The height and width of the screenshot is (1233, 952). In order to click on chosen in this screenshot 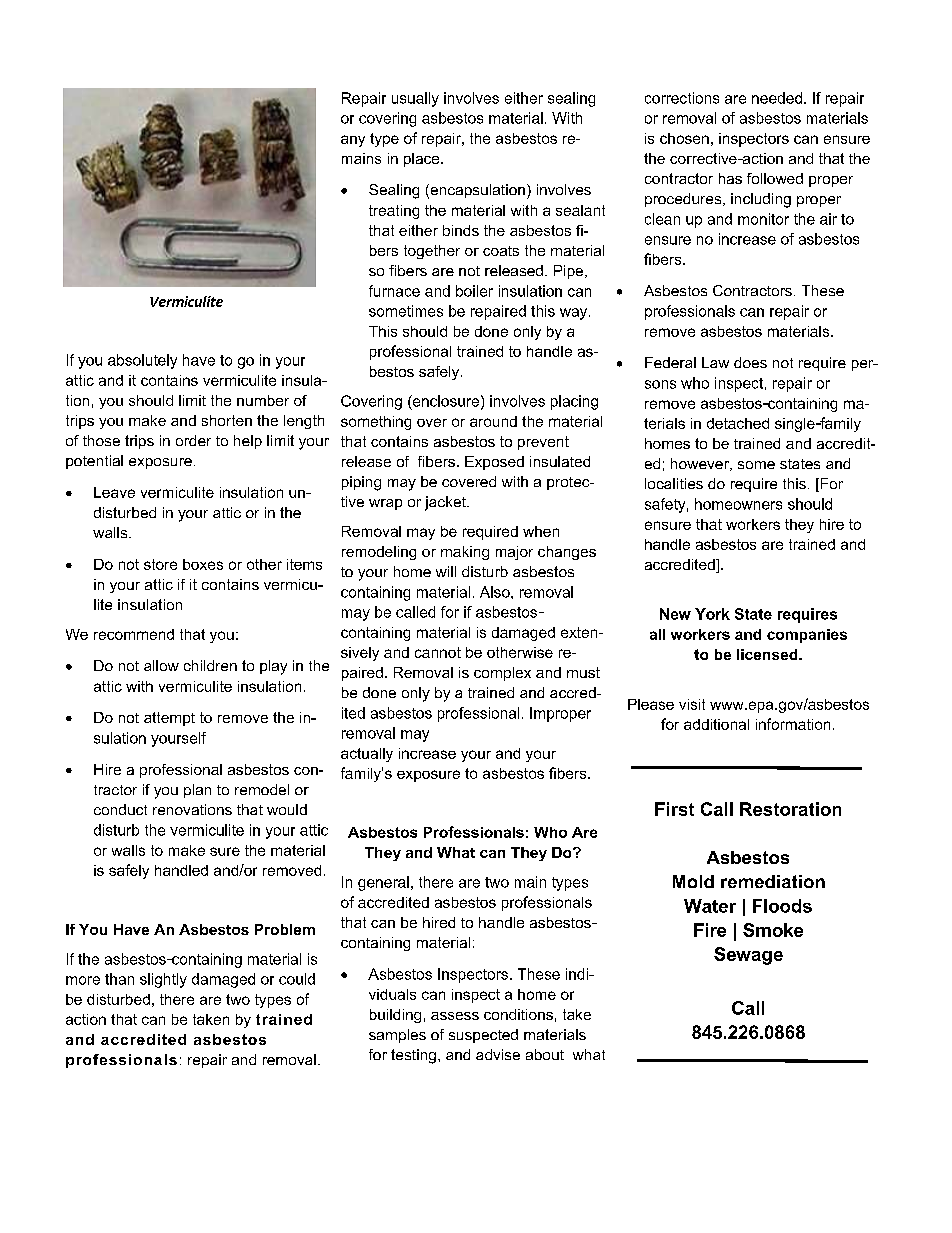, I will do `click(684, 138)`.
